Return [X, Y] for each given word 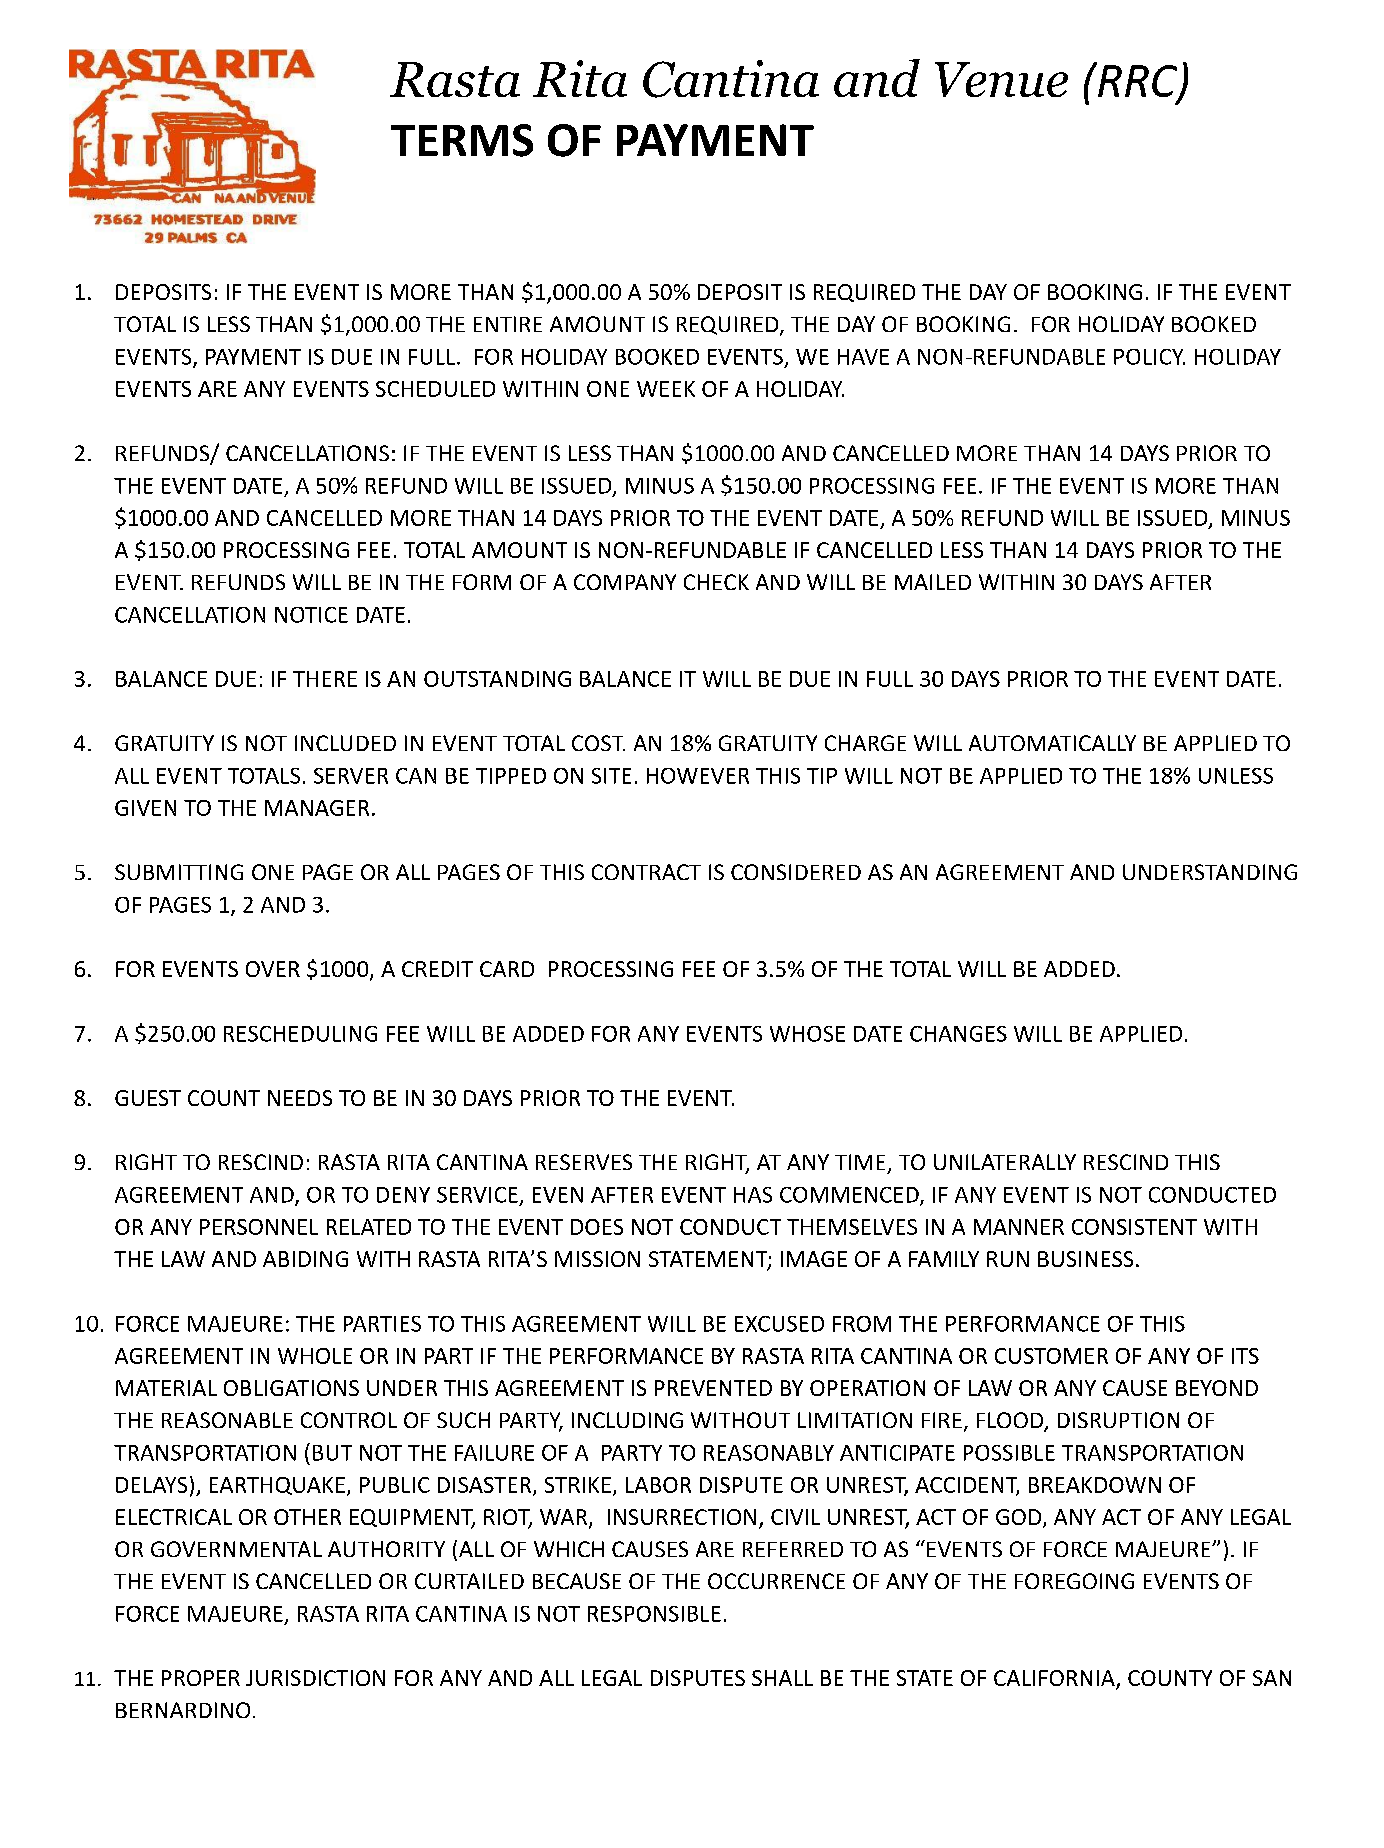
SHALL [782, 1678]
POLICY [1149, 357]
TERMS [462, 140]
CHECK [716, 582]
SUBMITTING [179, 872]
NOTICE [311, 615]
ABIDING [305, 1259]
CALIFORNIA [1055, 1679]
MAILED [933, 582]
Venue [1001, 79]
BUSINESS [1085, 1259]
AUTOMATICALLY [1052, 743]
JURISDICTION [315, 1678]
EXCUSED [779, 1324]
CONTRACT [646, 872]
